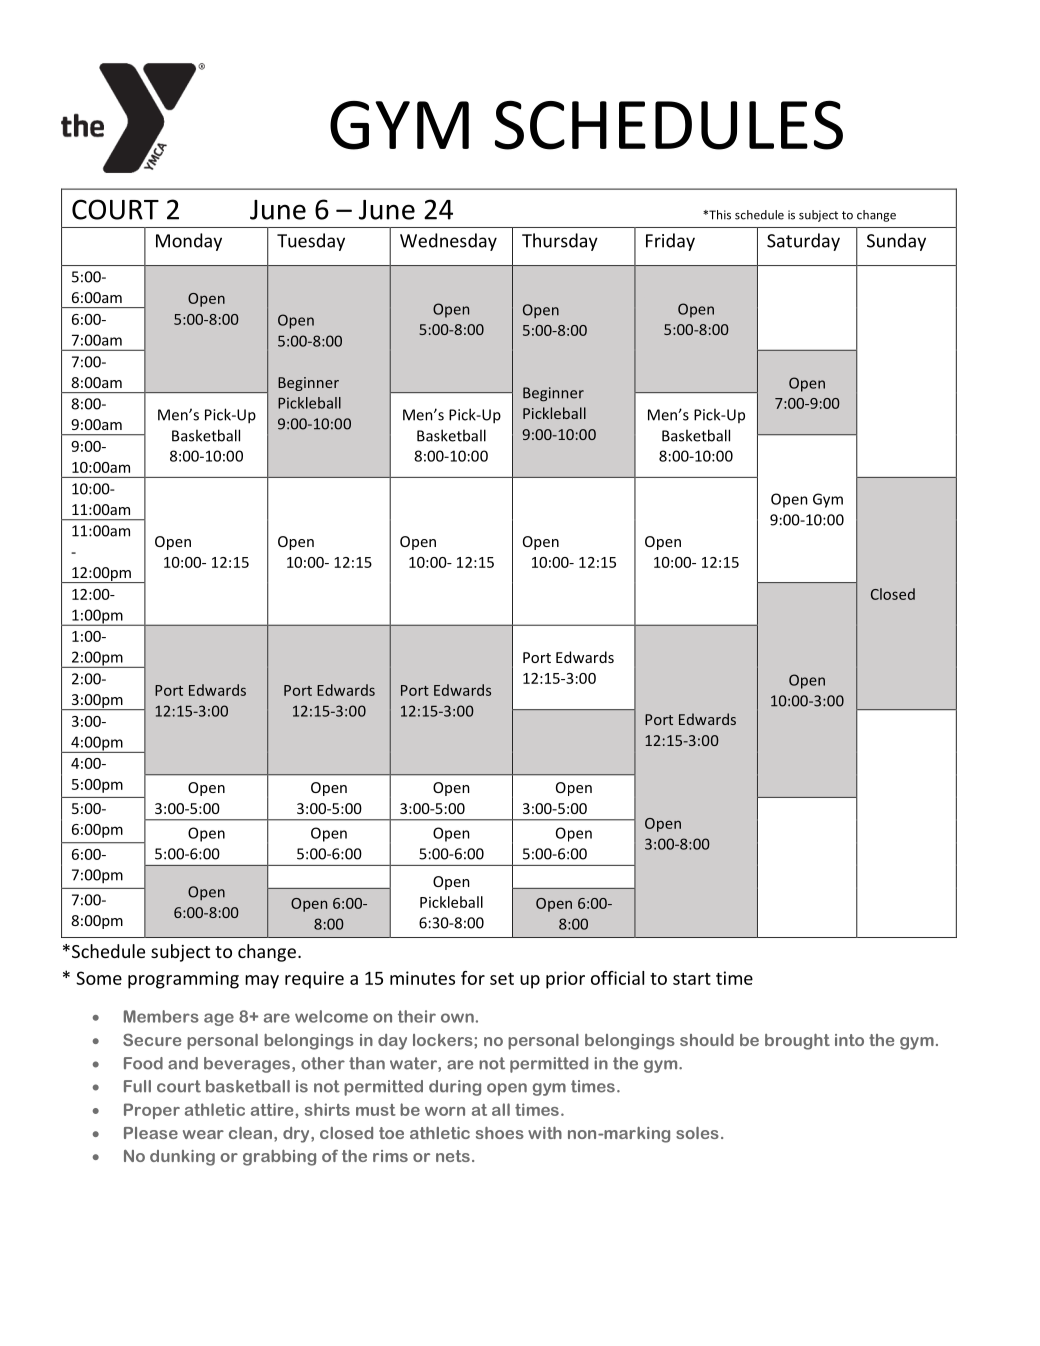 This image has height=1346, width=1040. Describe the element at coordinates (500, 1133) in the image. I see `shoes` at that location.
